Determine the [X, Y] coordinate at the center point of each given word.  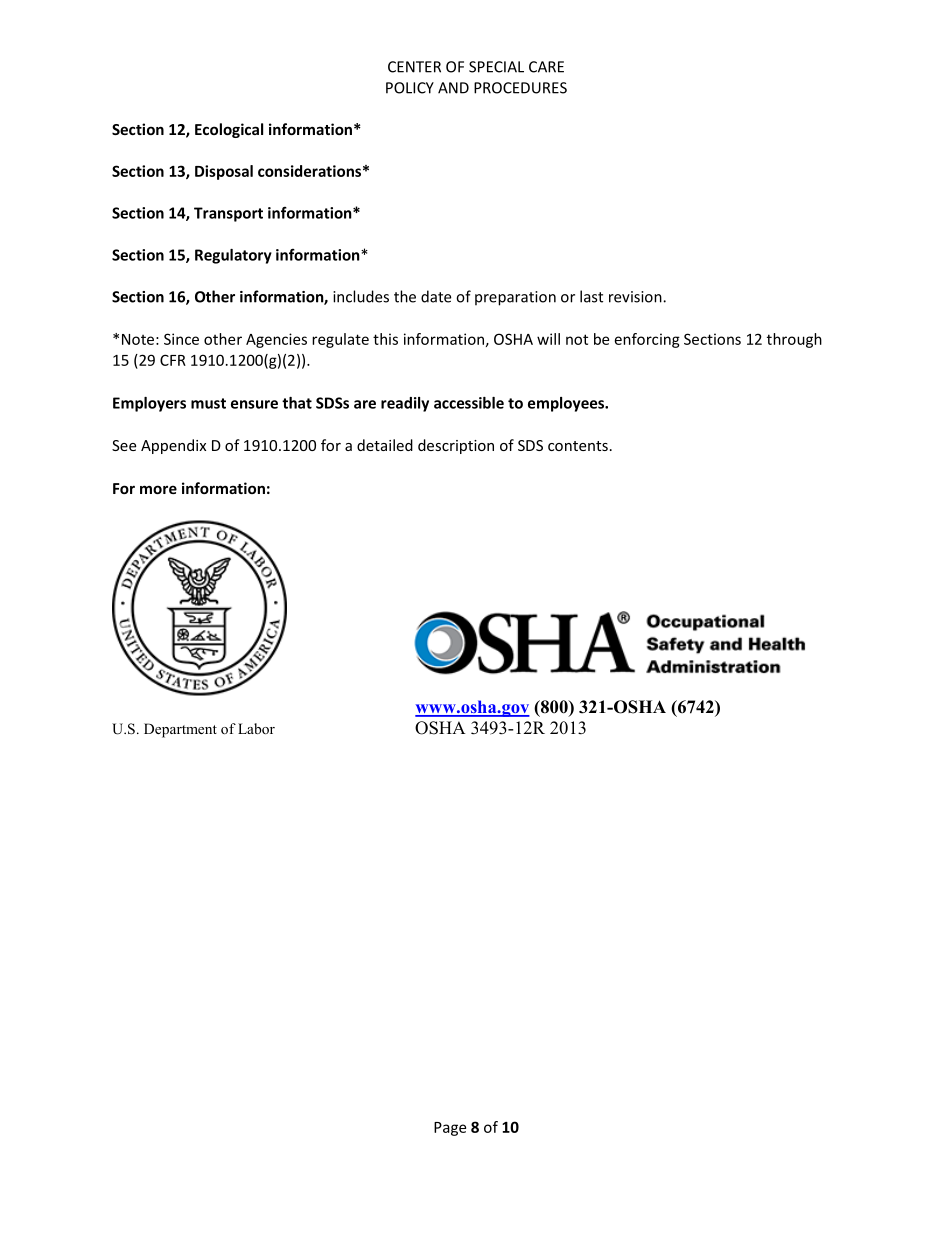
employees [567, 404]
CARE [546, 67]
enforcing [647, 340]
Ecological [229, 130]
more [158, 489]
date [436, 296]
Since [181, 339]
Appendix [173, 446]
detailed [385, 445]
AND [453, 88]
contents [578, 446]
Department [180, 730]
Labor [256, 728]
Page [450, 1129]
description [456, 446]
